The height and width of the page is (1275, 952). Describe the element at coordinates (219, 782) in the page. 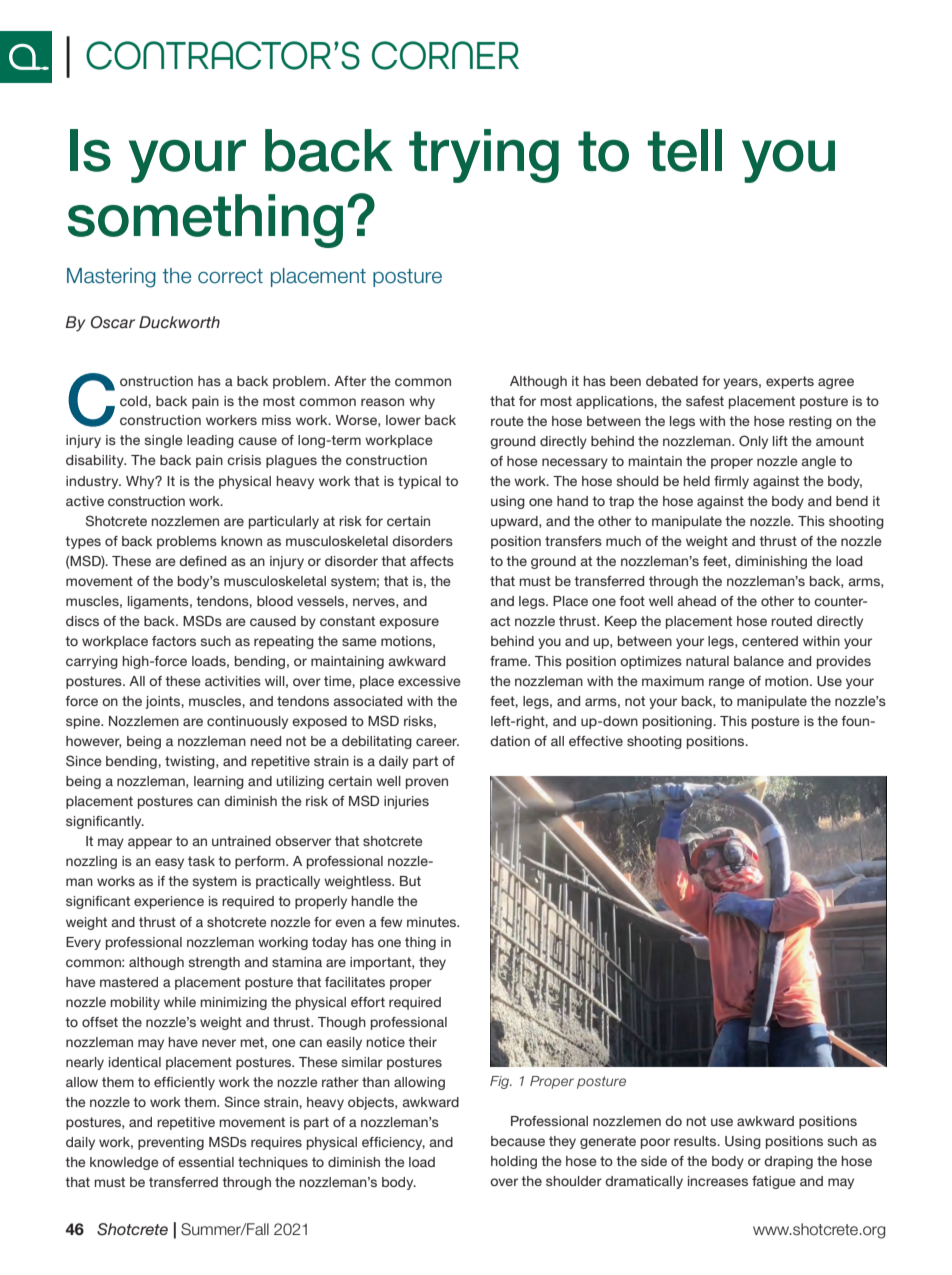

I see `learning` at that location.
